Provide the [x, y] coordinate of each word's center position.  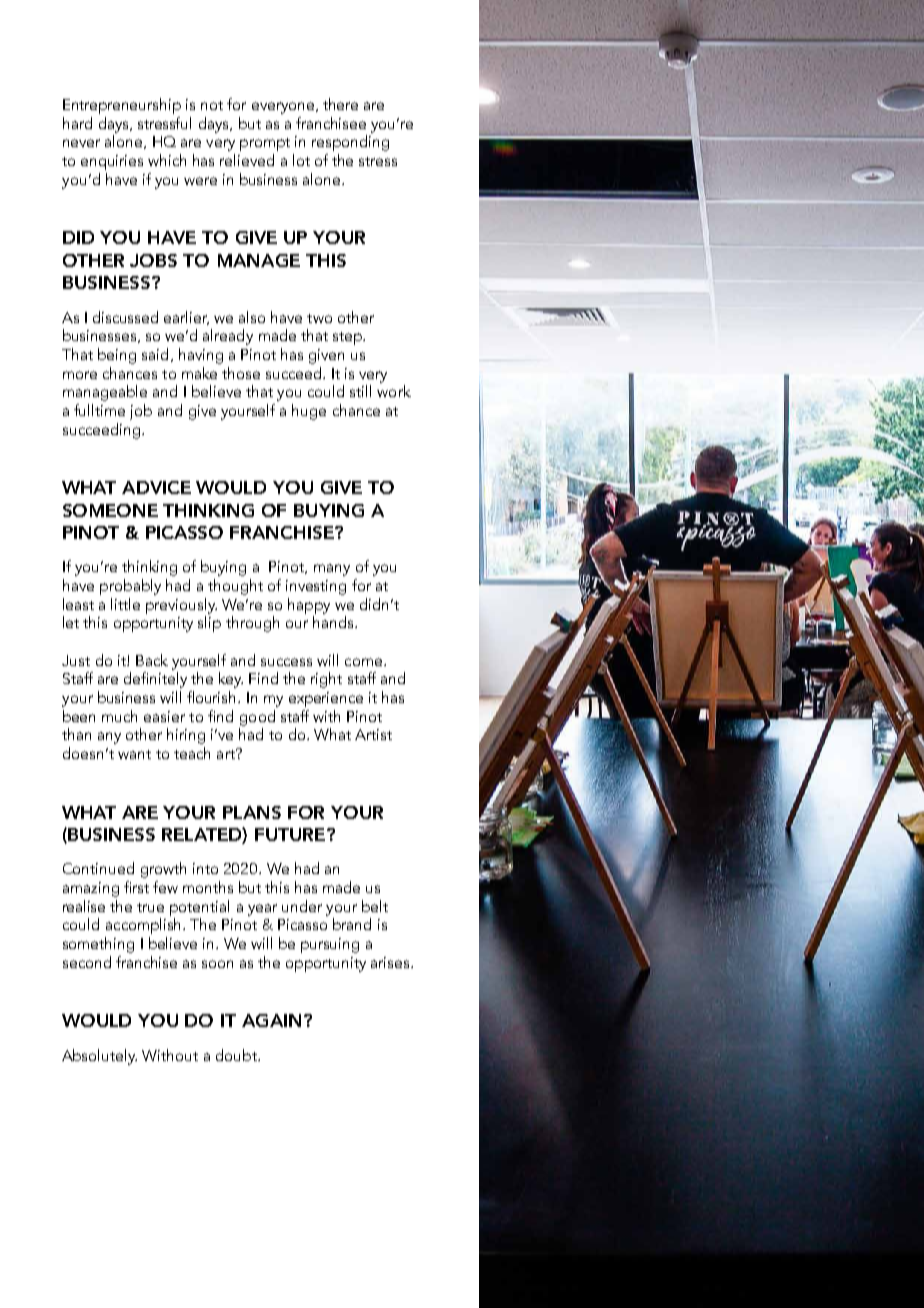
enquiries [112, 162]
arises [391, 962]
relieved [247, 160]
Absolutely [99, 1057]
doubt [237, 1055]
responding [350, 143]
